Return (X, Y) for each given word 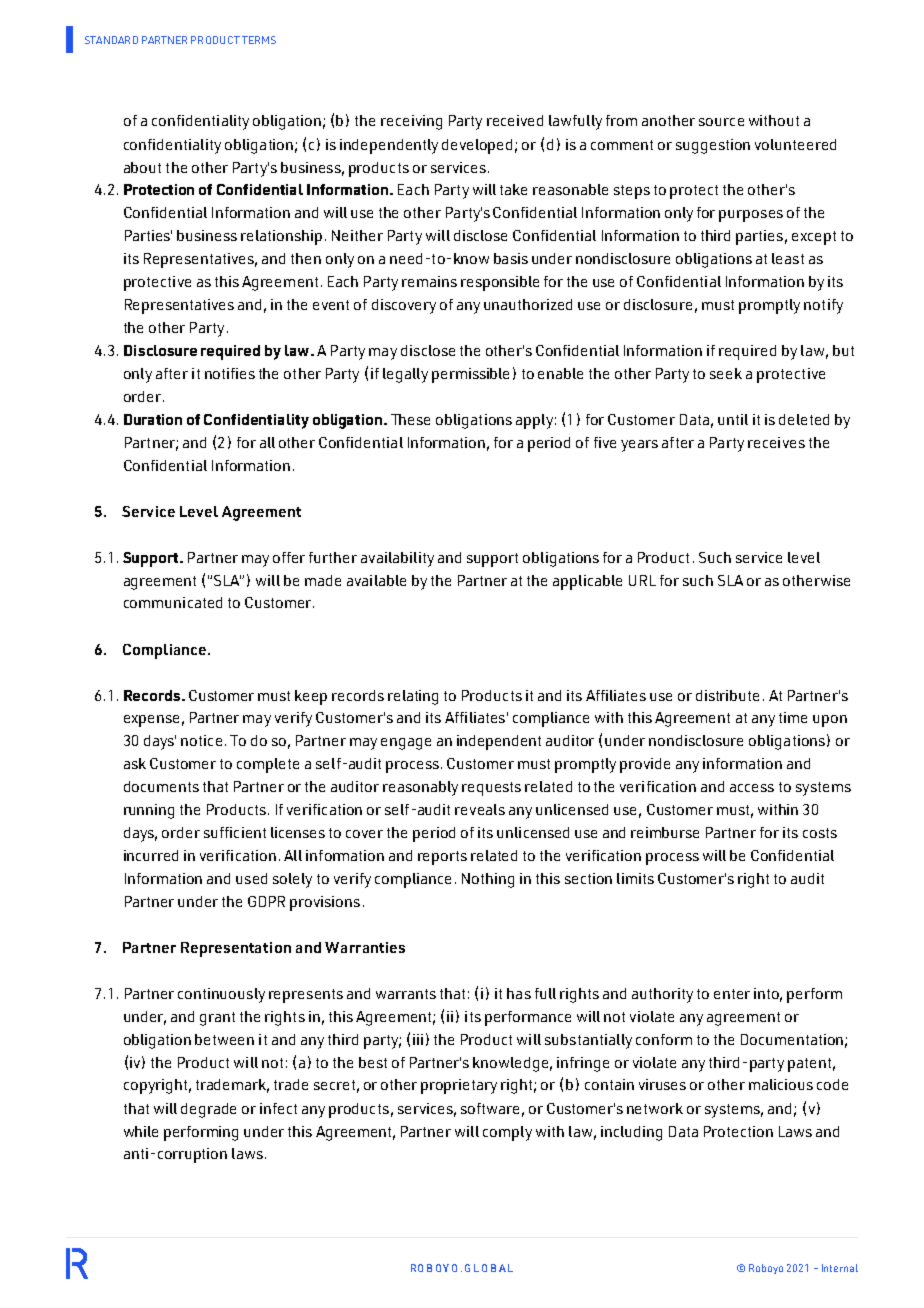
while (141, 1131)
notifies (230, 373)
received (515, 120)
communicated (173, 602)
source (721, 122)
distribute (727, 695)
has (519, 993)
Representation (236, 949)
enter (732, 994)
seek (726, 373)
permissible (470, 375)
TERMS (259, 40)
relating (413, 697)
